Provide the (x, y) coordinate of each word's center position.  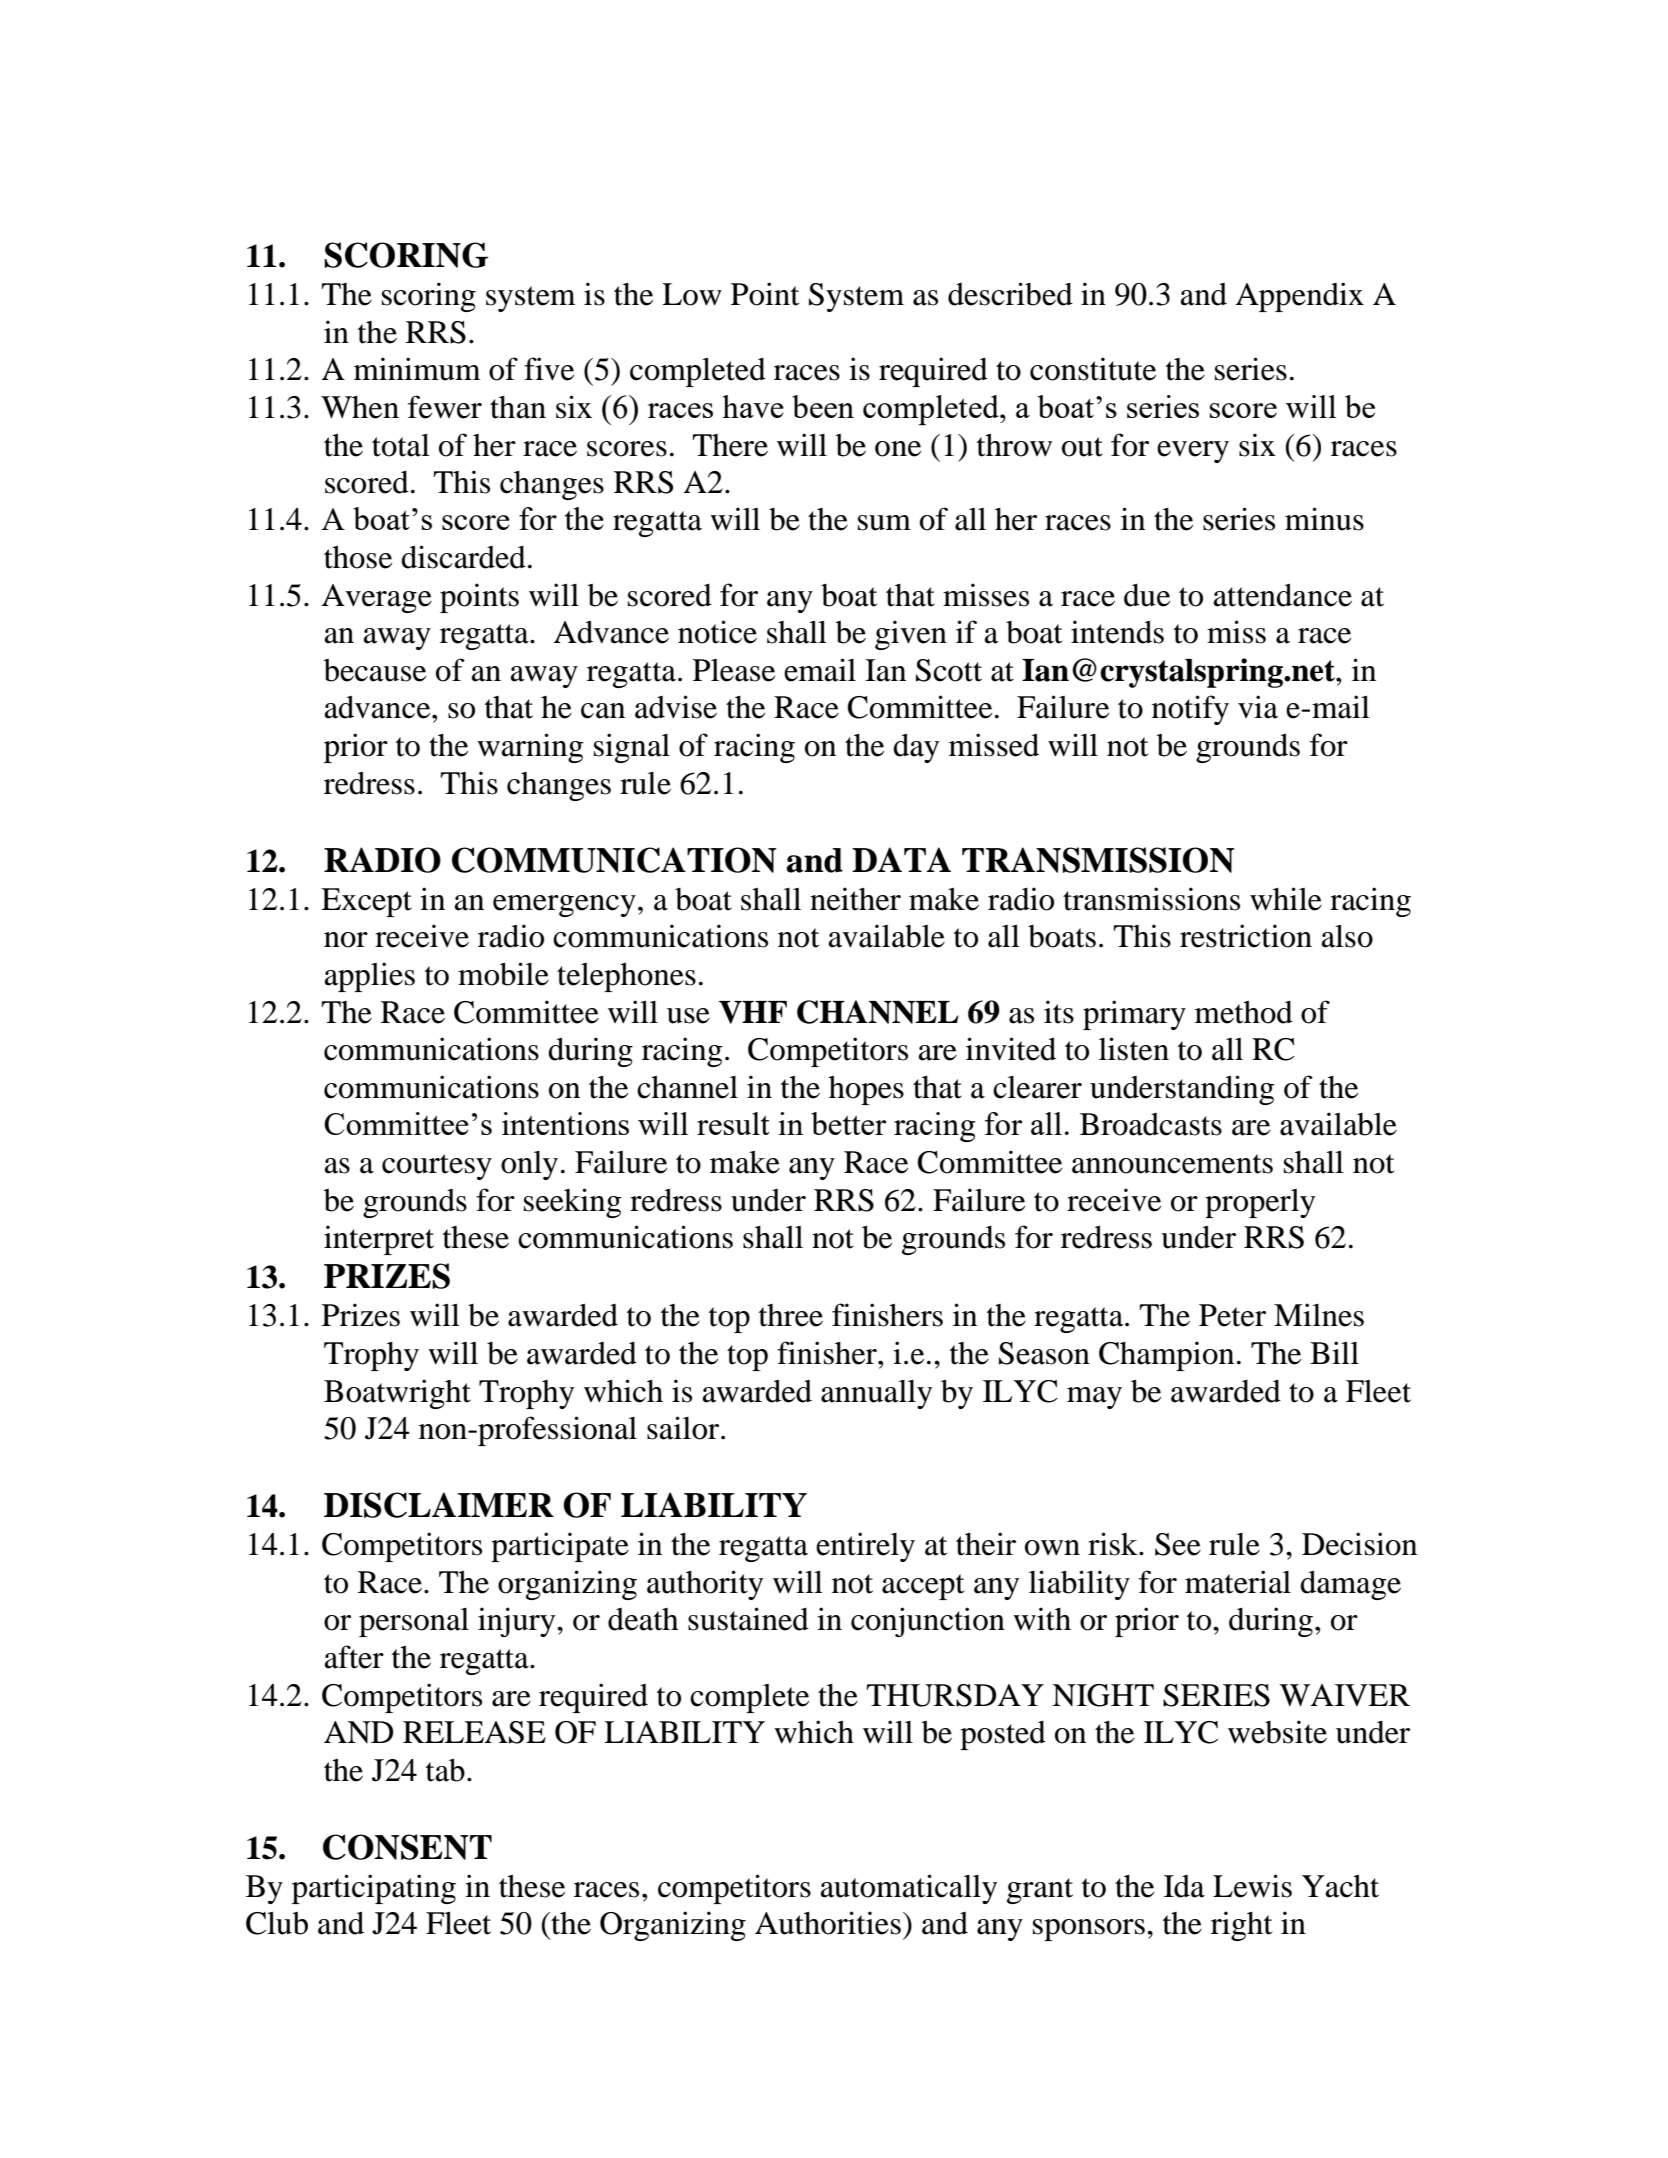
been (823, 406)
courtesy (437, 1167)
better (848, 1123)
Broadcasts (1151, 1124)
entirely (865, 1547)
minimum (417, 369)
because (375, 670)
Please (734, 670)
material (1238, 1582)
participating (374, 1889)
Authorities (828, 1923)
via (1258, 707)
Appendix (1300, 297)
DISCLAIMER (439, 1505)
